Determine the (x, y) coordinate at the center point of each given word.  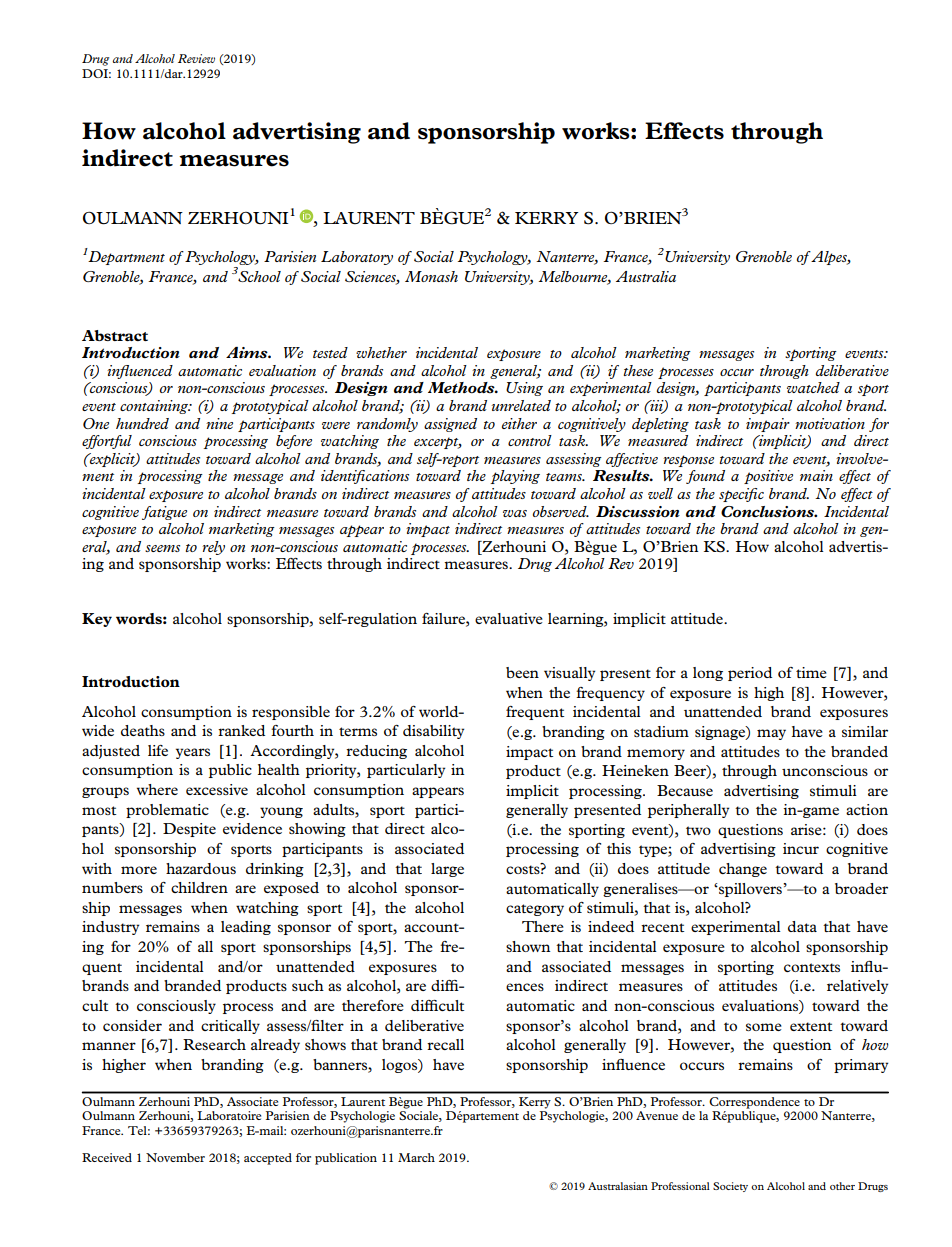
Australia (646, 276)
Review (196, 58)
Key (97, 620)
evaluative (509, 618)
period (750, 674)
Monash (431, 276)
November (175, 1157)
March (416, 1157)
